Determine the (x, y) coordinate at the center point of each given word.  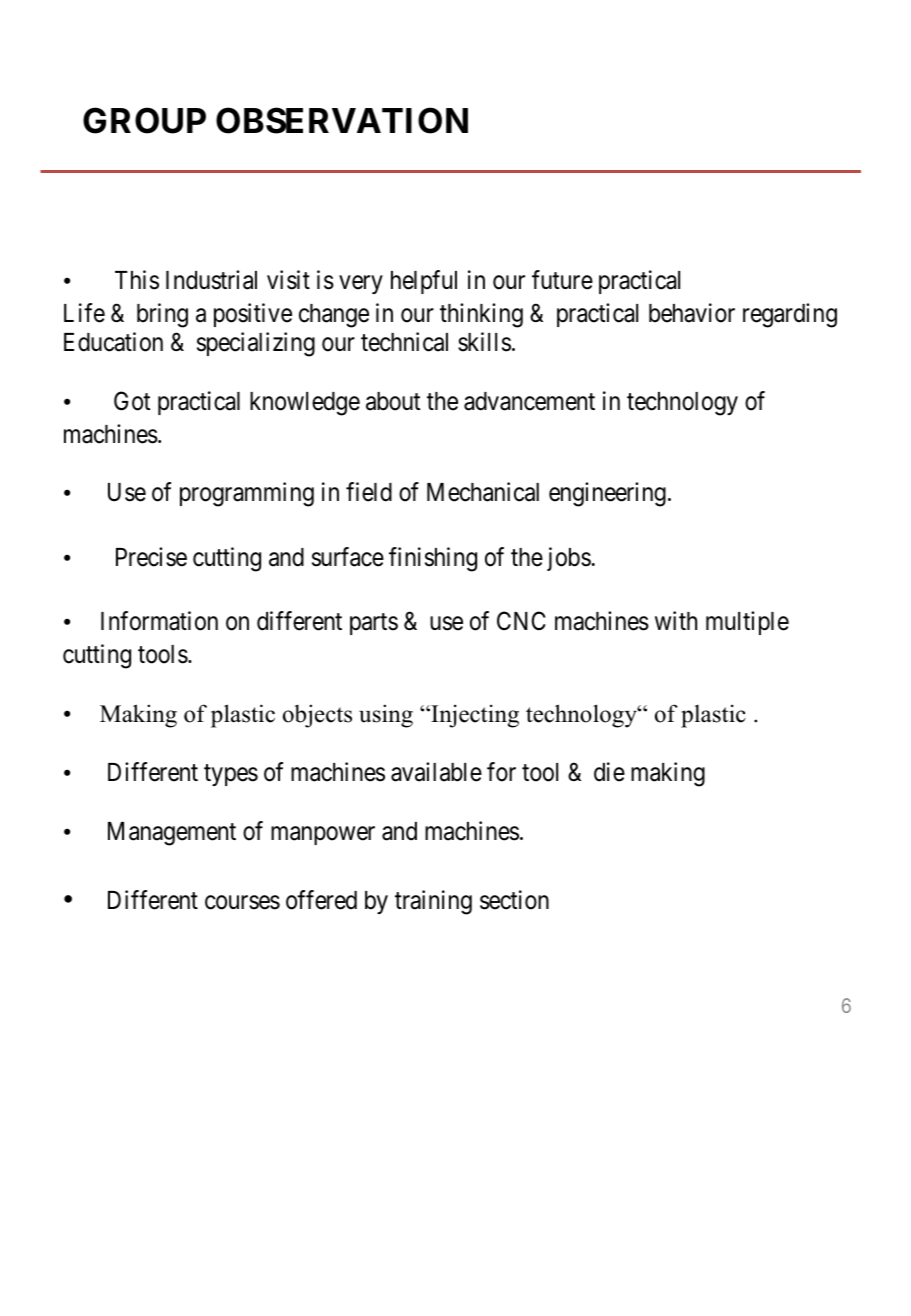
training (433, 902)
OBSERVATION (342, 120)
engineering (607, 494)
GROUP (144, 120)
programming (247, 494)
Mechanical (483, 492)
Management (172, 834)
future (562, 280)
